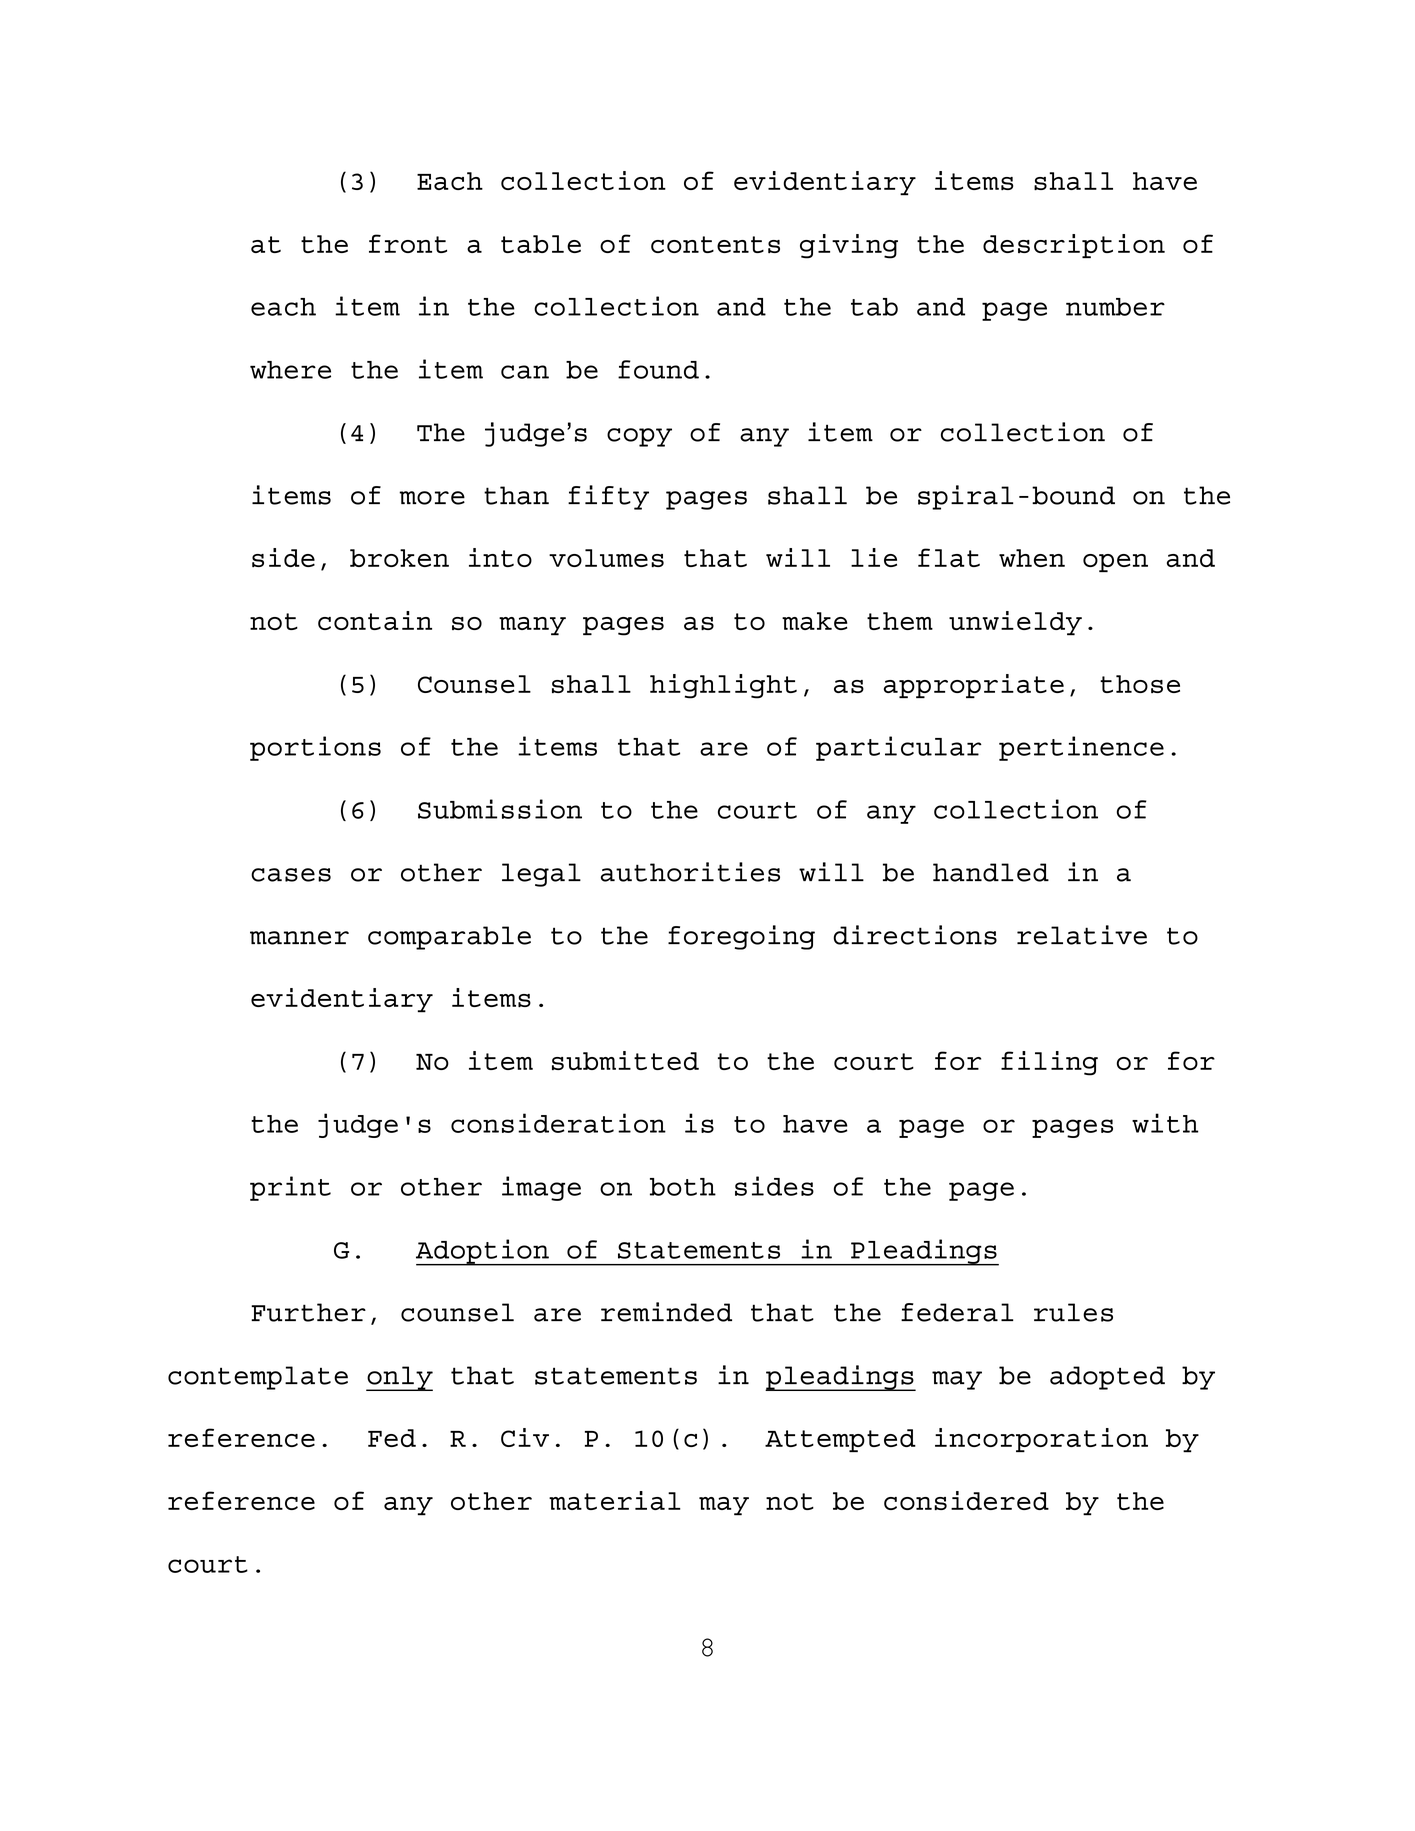 Image resolution: width=1415 pixels, height=1831 pixels. Describe the element at coordinates (991, 872) in the screenshot. I see `handled` at that location.
